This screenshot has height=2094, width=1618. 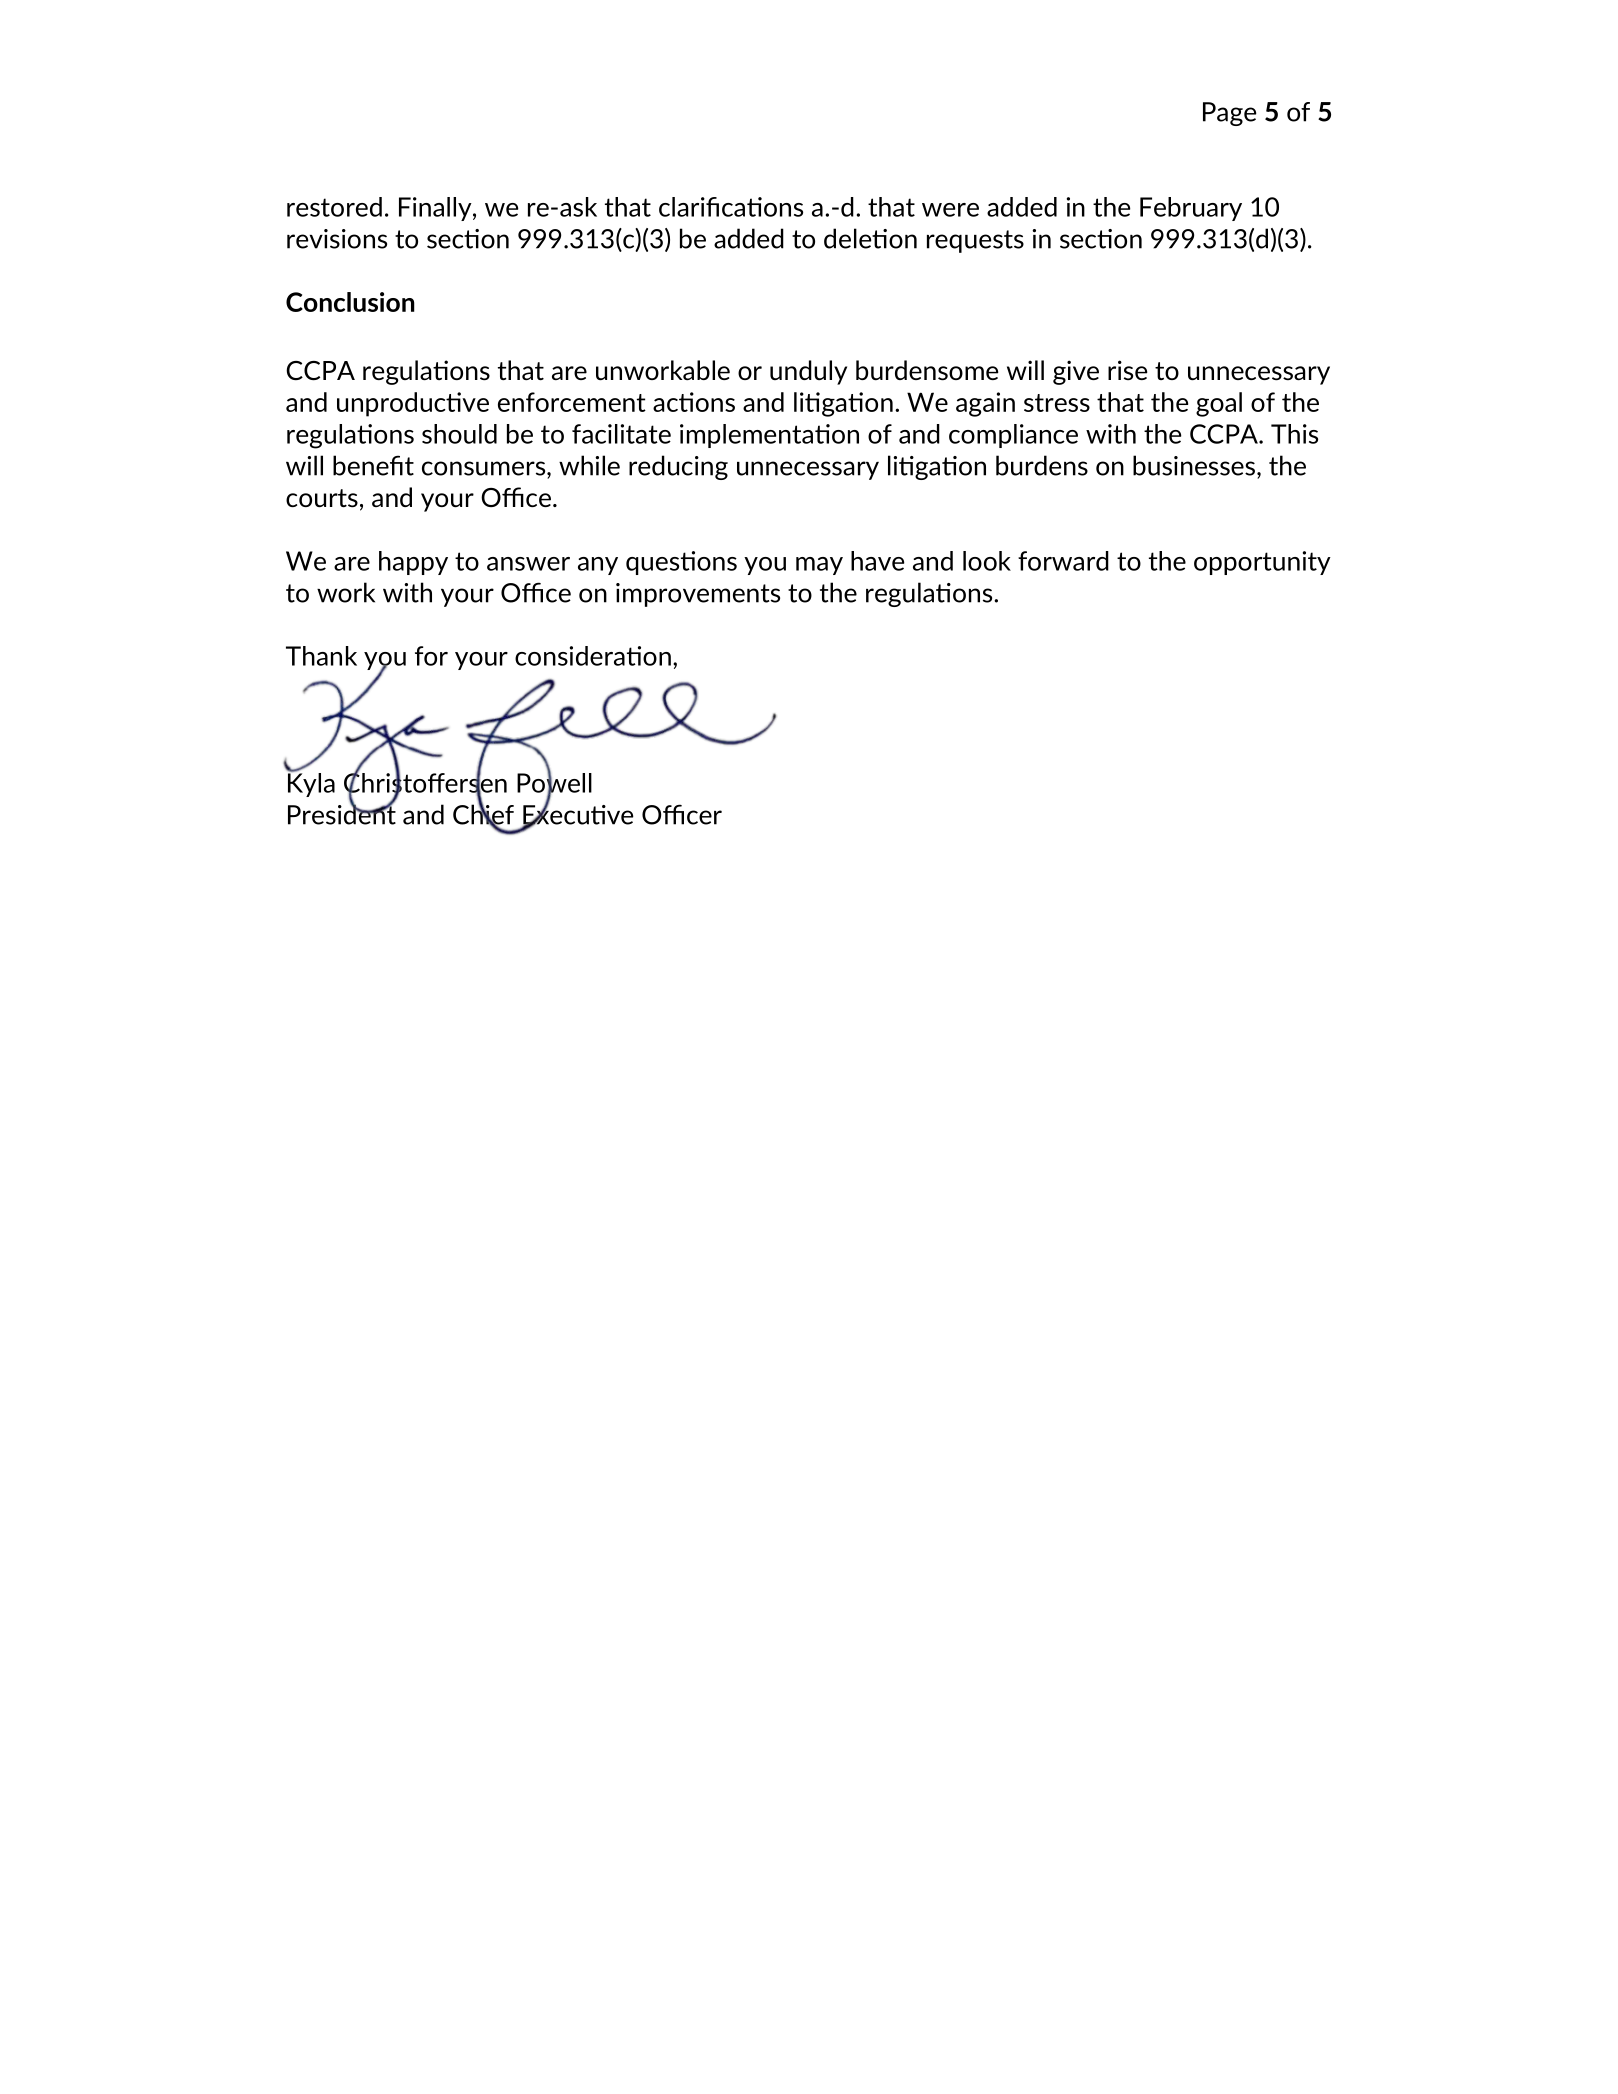 What do you see at coordinates (950, 210) in the screenshot?
I see `were` at bounding box center [950, 210].
